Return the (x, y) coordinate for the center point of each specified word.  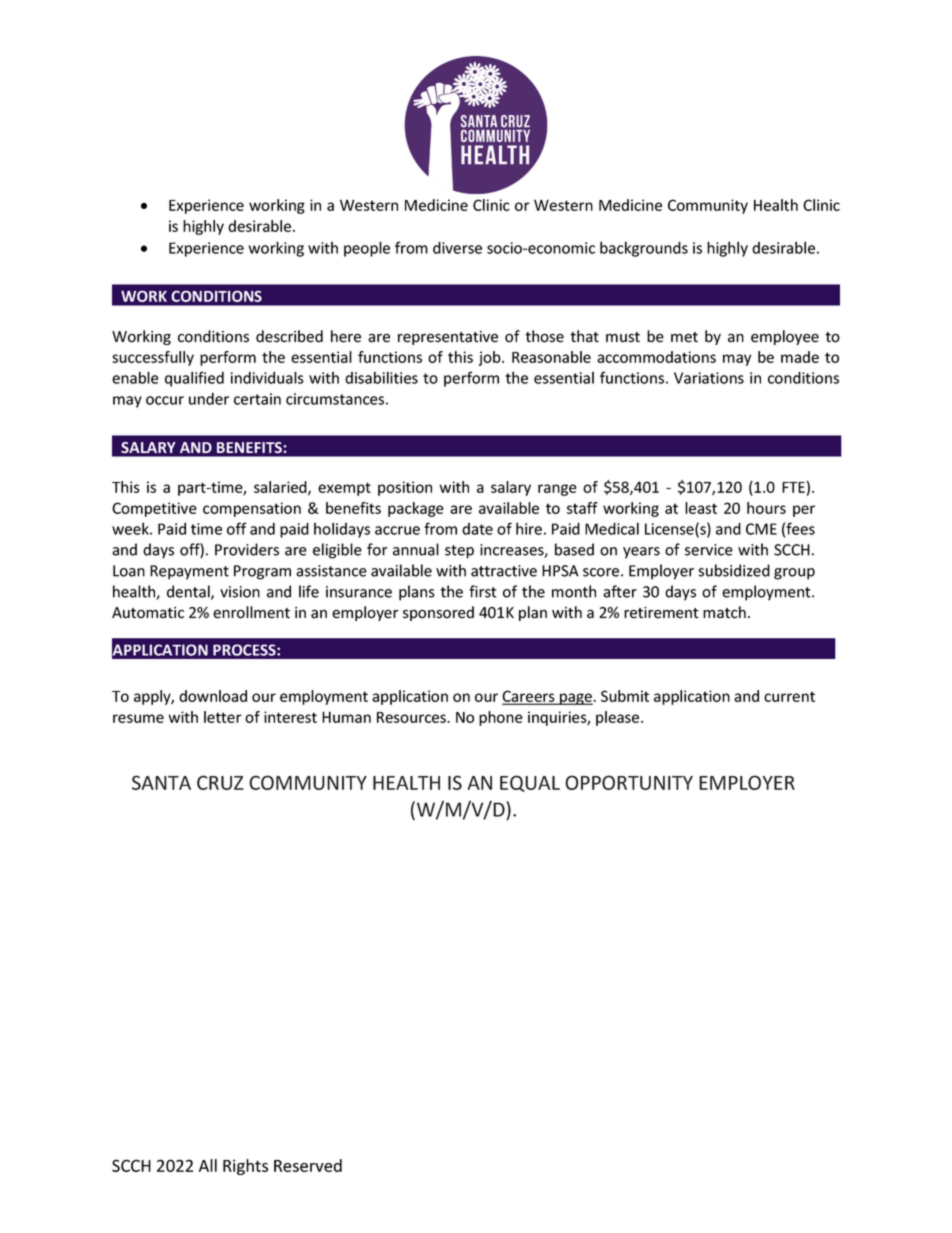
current (789, 696)
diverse (457, 247)
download (213, 696)
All (208, 1165)
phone (501, 718)
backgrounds (644, 249)
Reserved (308, 1165)
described (289, 336)
